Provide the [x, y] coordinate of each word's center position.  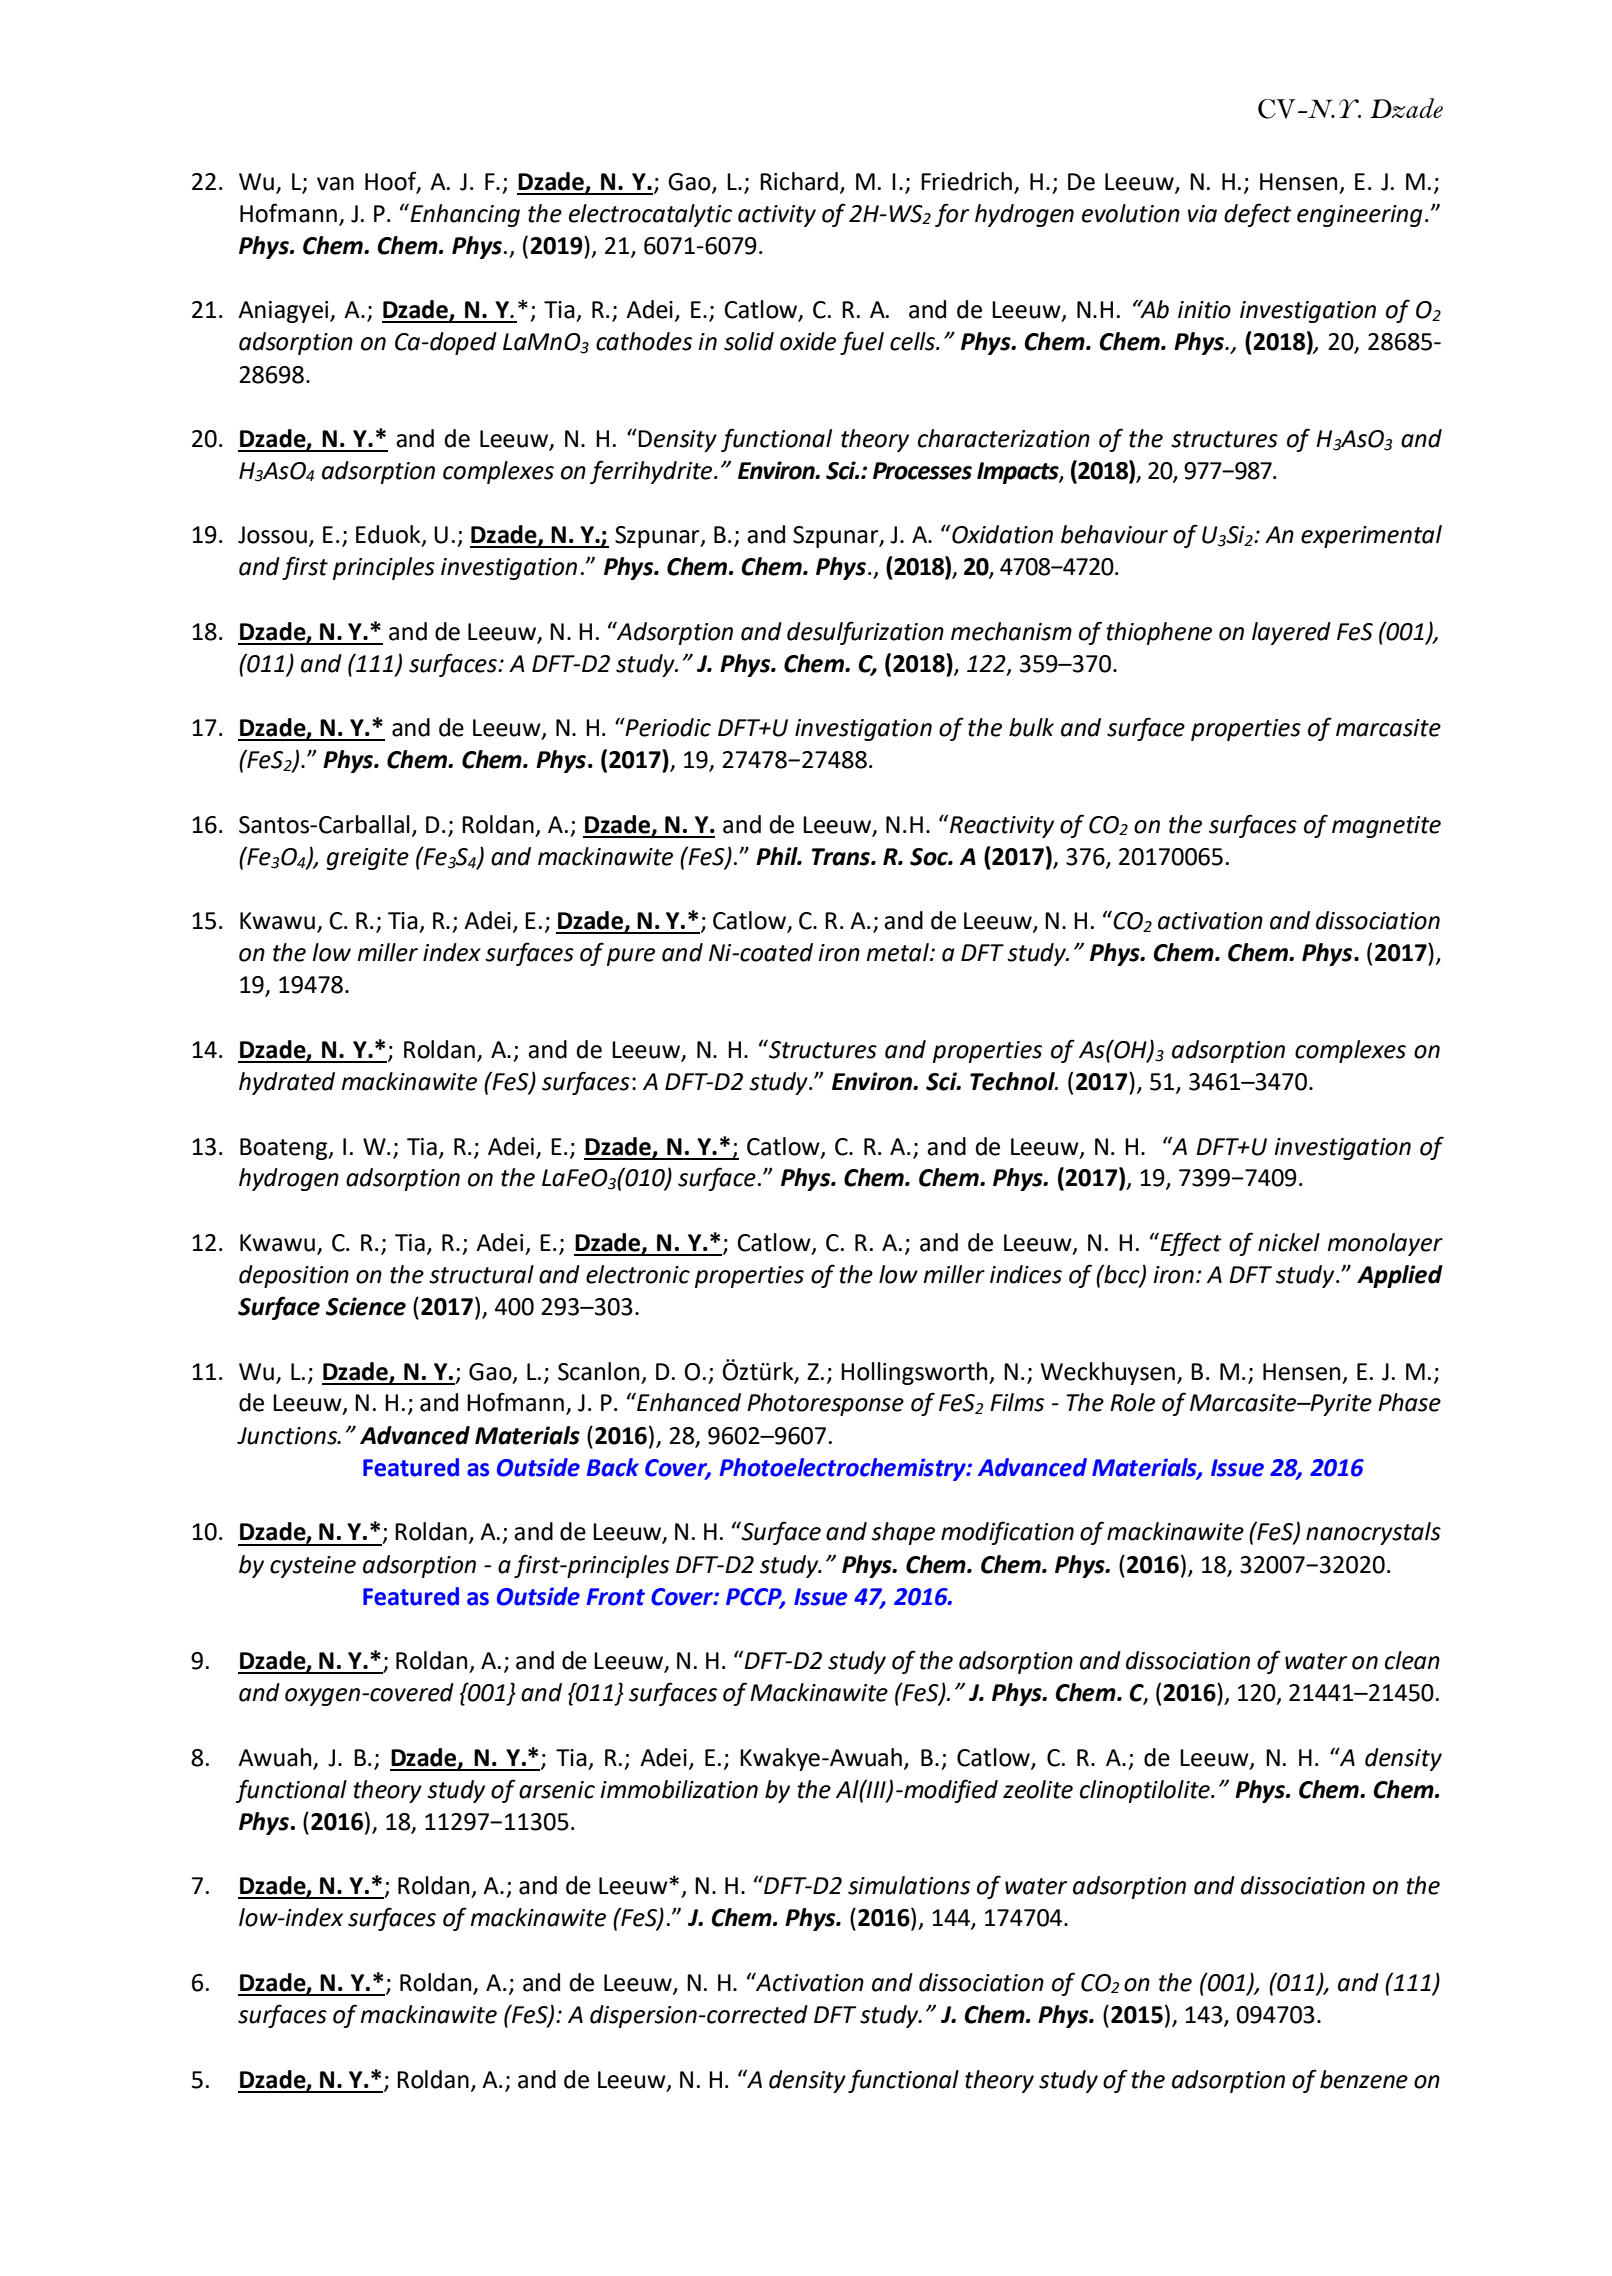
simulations [909, 1885]
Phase [1409, 1402]
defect [1258, 215]
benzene [1364, 2079]
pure [631, 957]
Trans [842, 857]
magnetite [1386, 827]
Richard [799, 181]
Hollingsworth [915, 1373]
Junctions [288, 1436]
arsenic [557, 1790]
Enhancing [464, 215]
